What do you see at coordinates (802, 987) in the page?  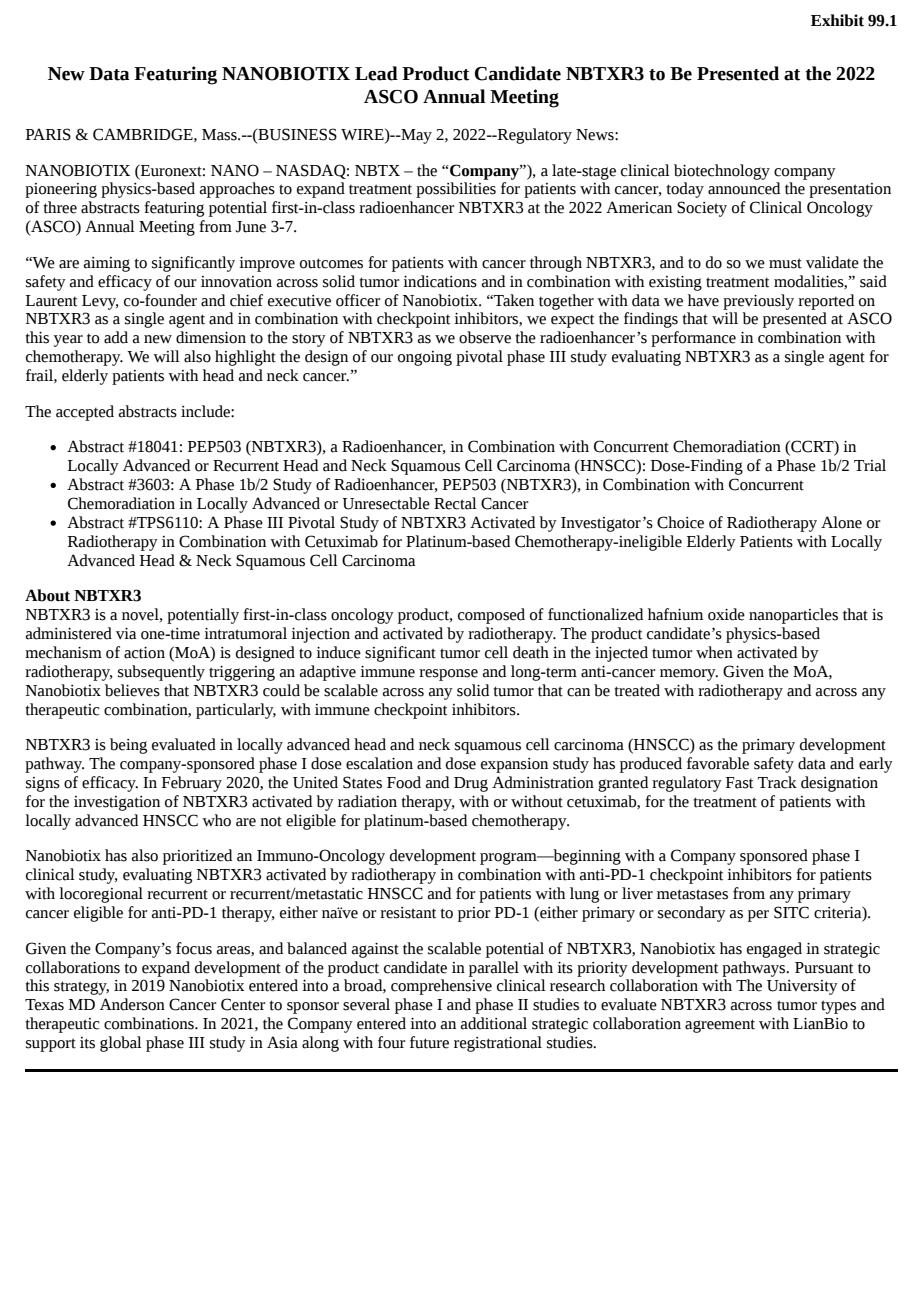 I see `University` at bounding box center [802, 987].
